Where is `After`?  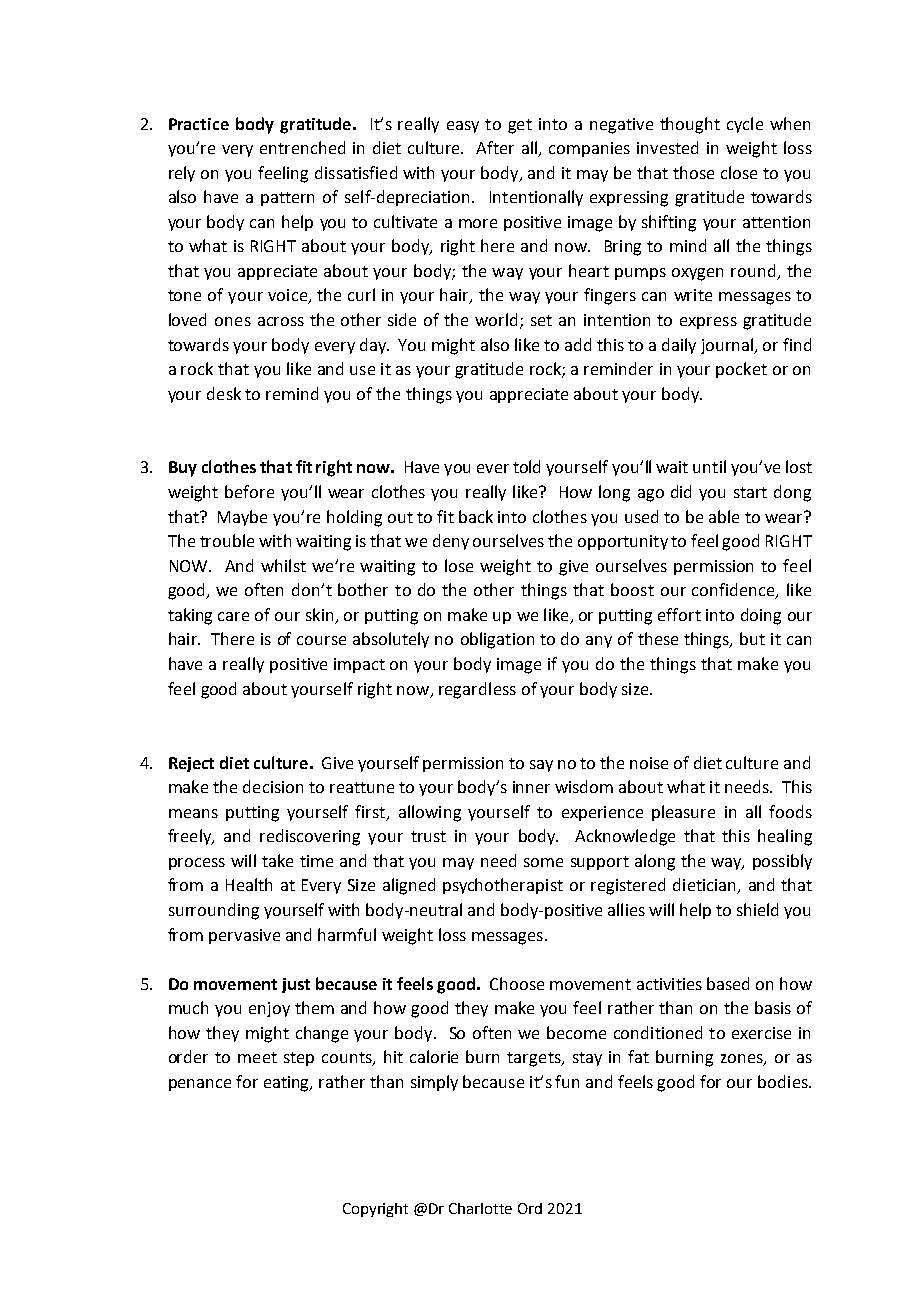
After is located at coordinates (495, 147).
